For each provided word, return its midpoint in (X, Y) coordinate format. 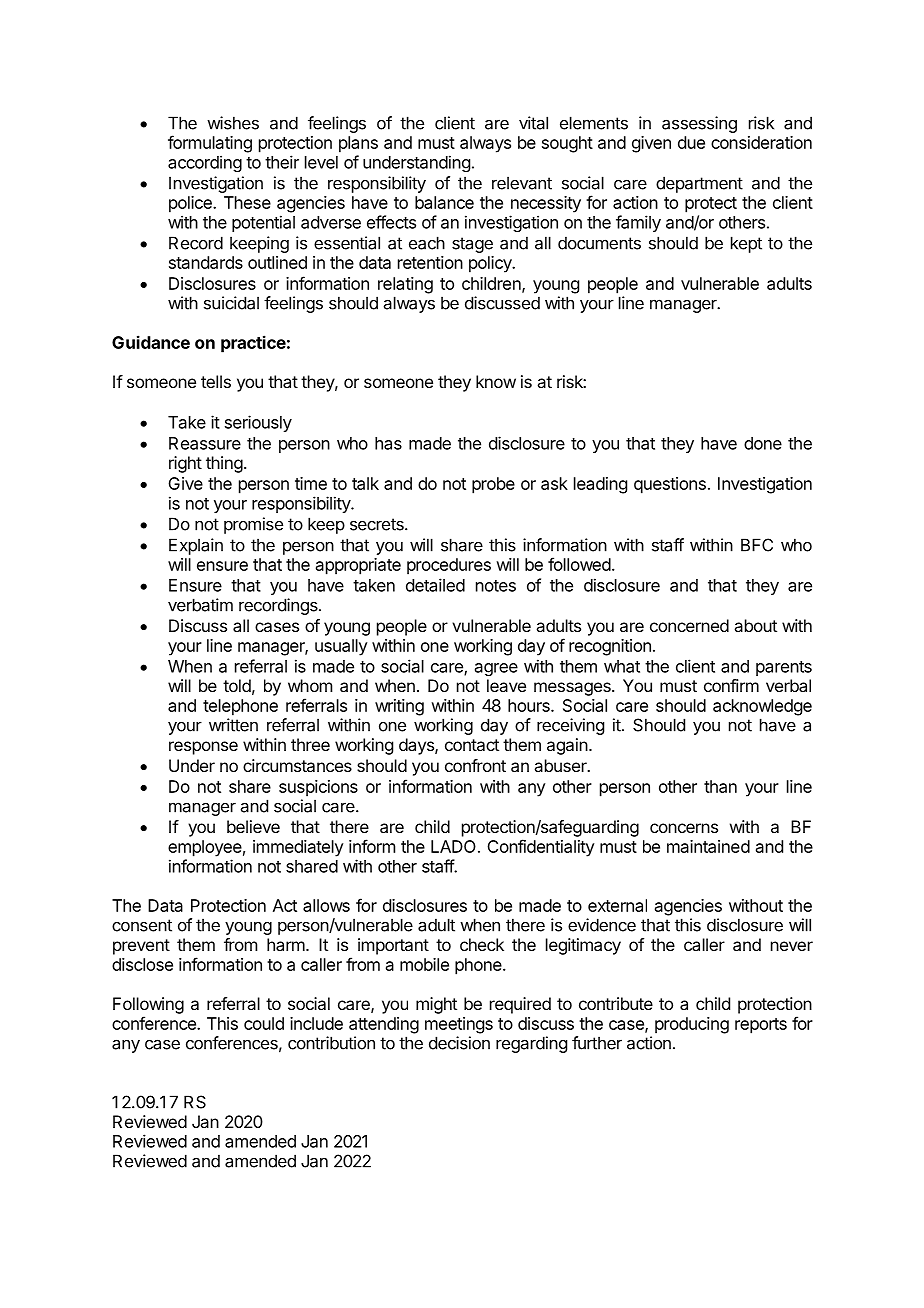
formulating (210, 144)
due (691, 142)
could (264, 1023)
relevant (522, 183)
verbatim (200, 605)
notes (496, 586)
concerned (689, 625)
